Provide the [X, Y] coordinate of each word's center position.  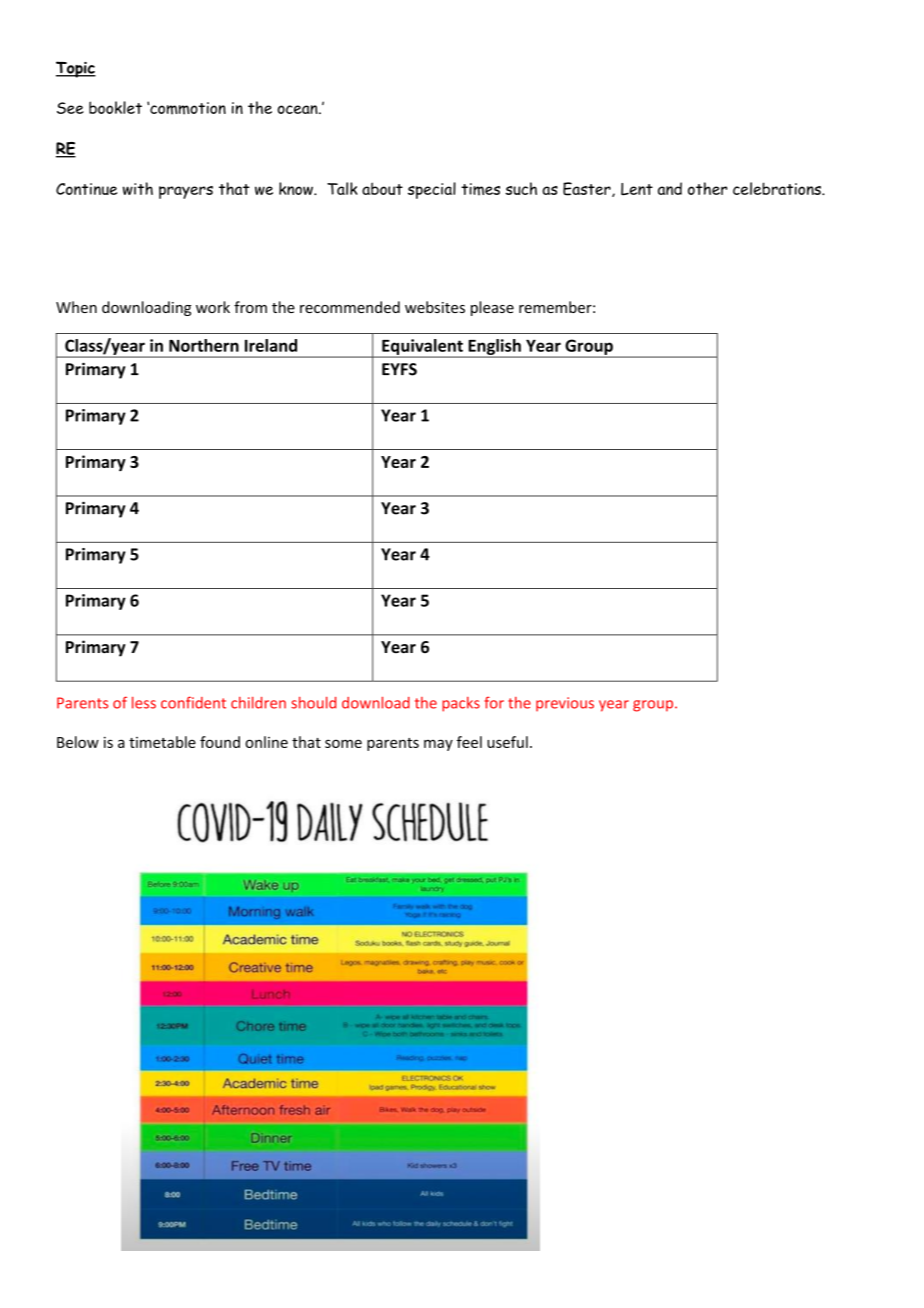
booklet [115, 107]
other [707, 188]
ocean [298, 109]
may [438, 745]
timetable [162, 742]
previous [565, 704]
